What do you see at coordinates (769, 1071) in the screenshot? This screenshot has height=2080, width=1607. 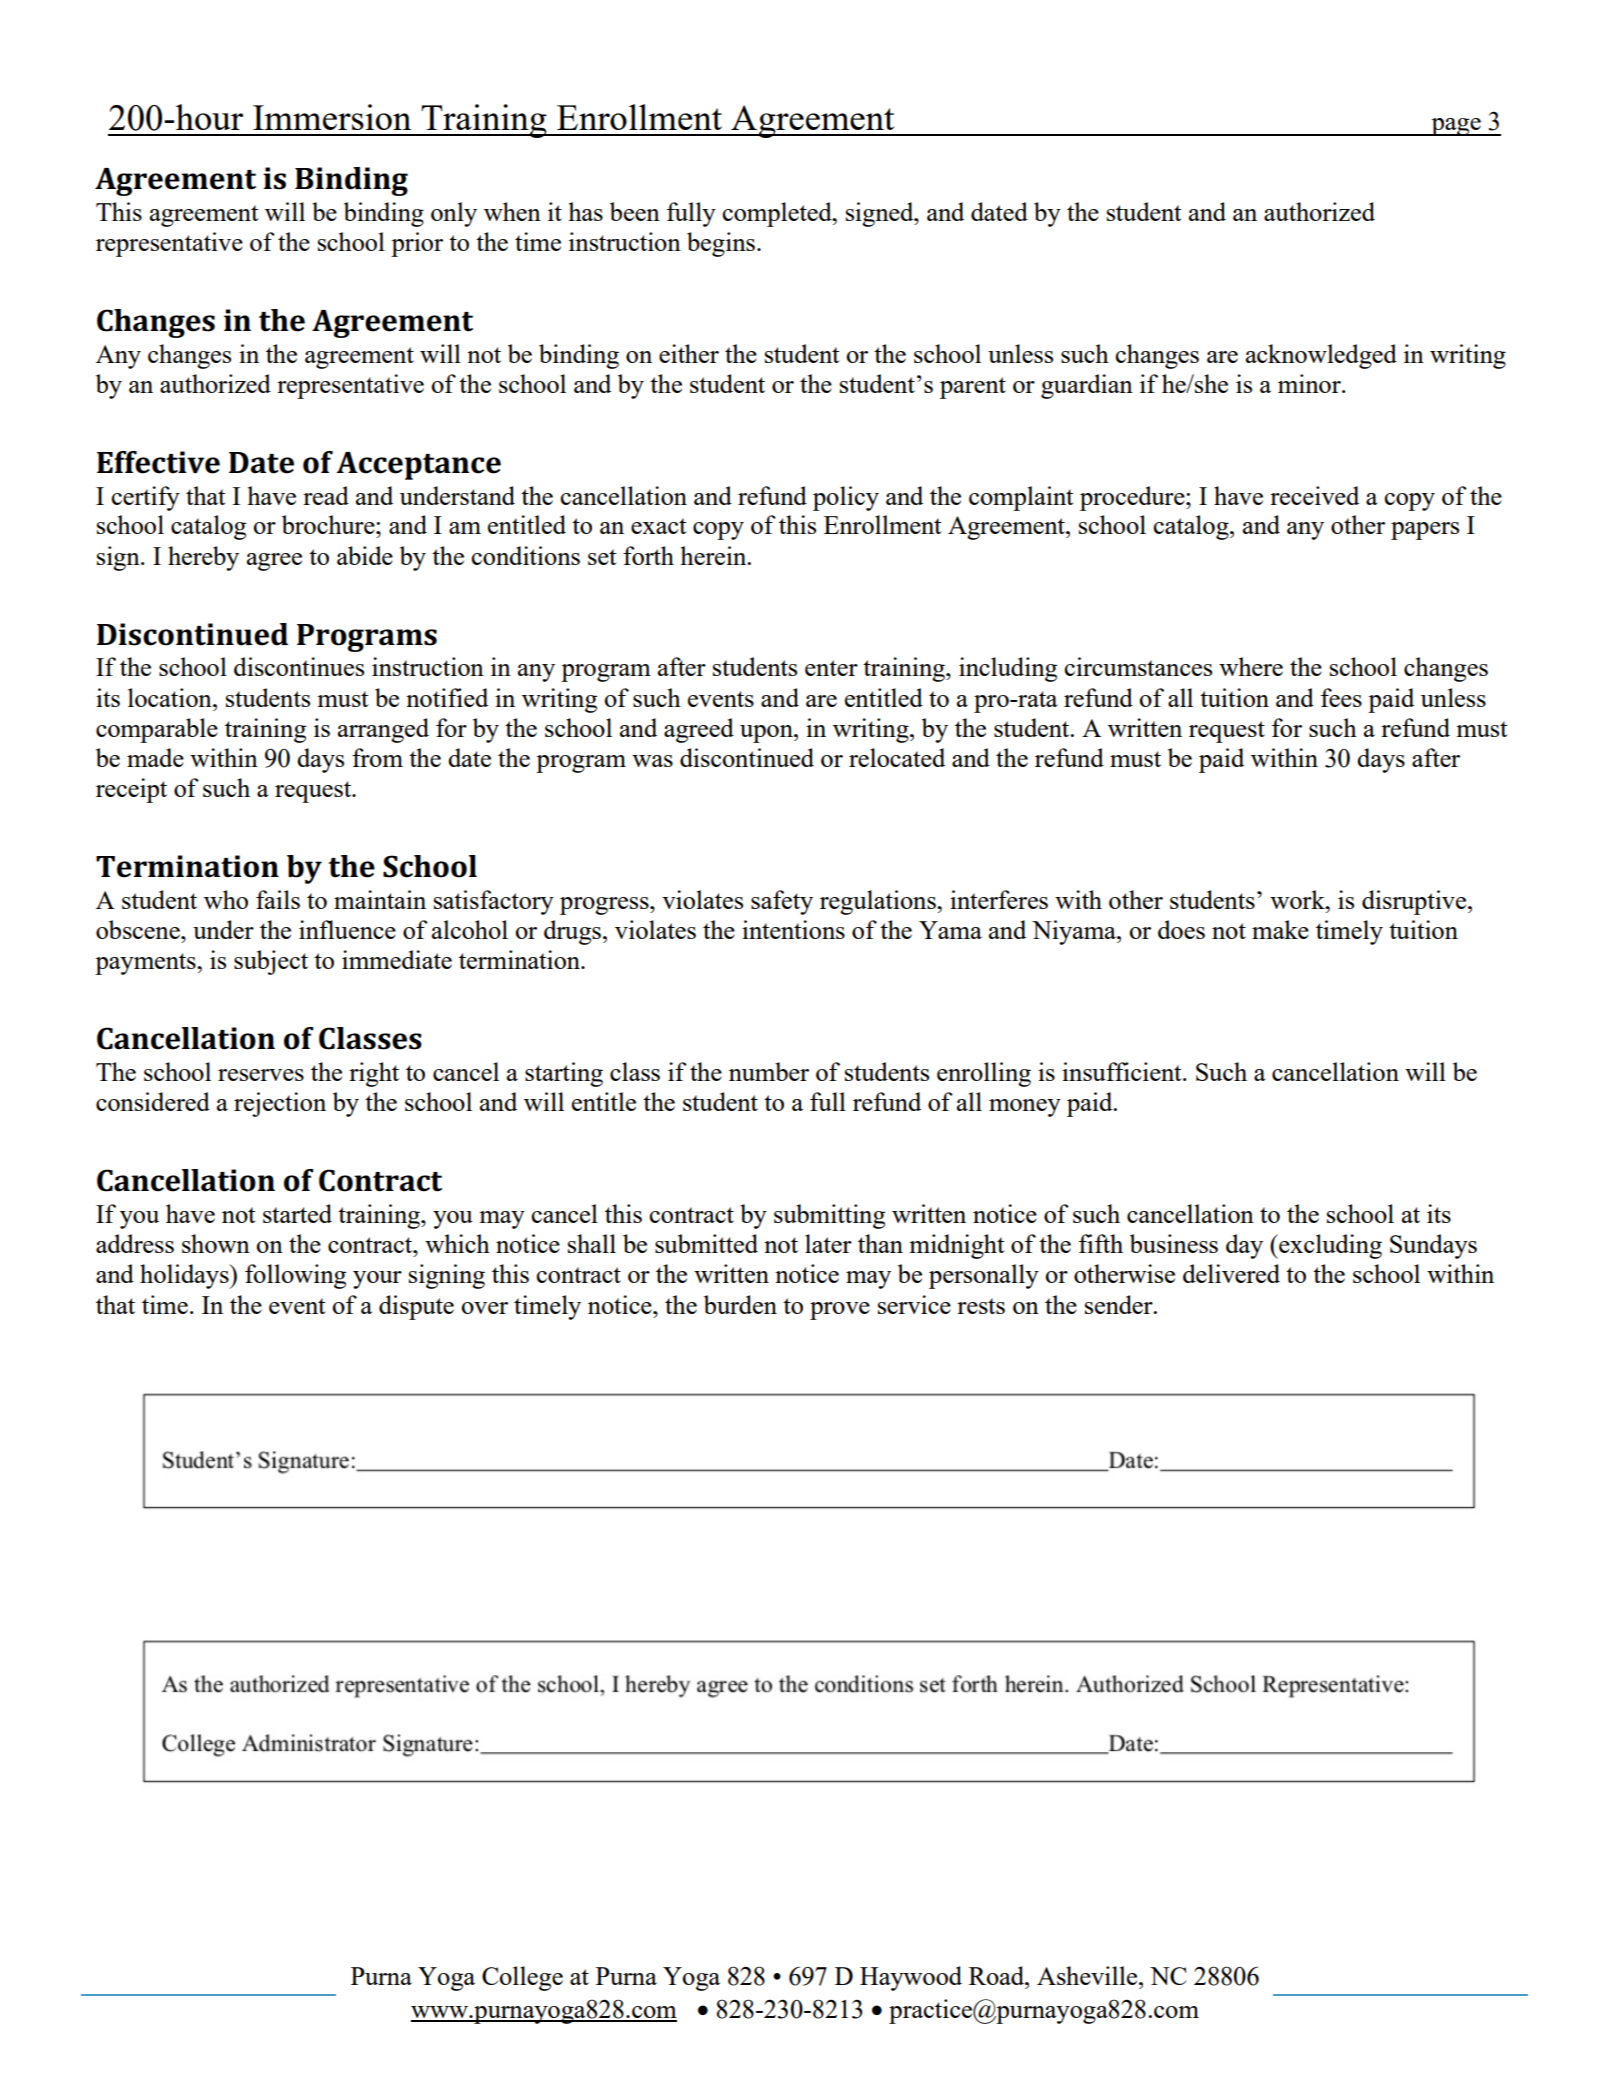 I see `number` at bounding box center [769, 1071].
